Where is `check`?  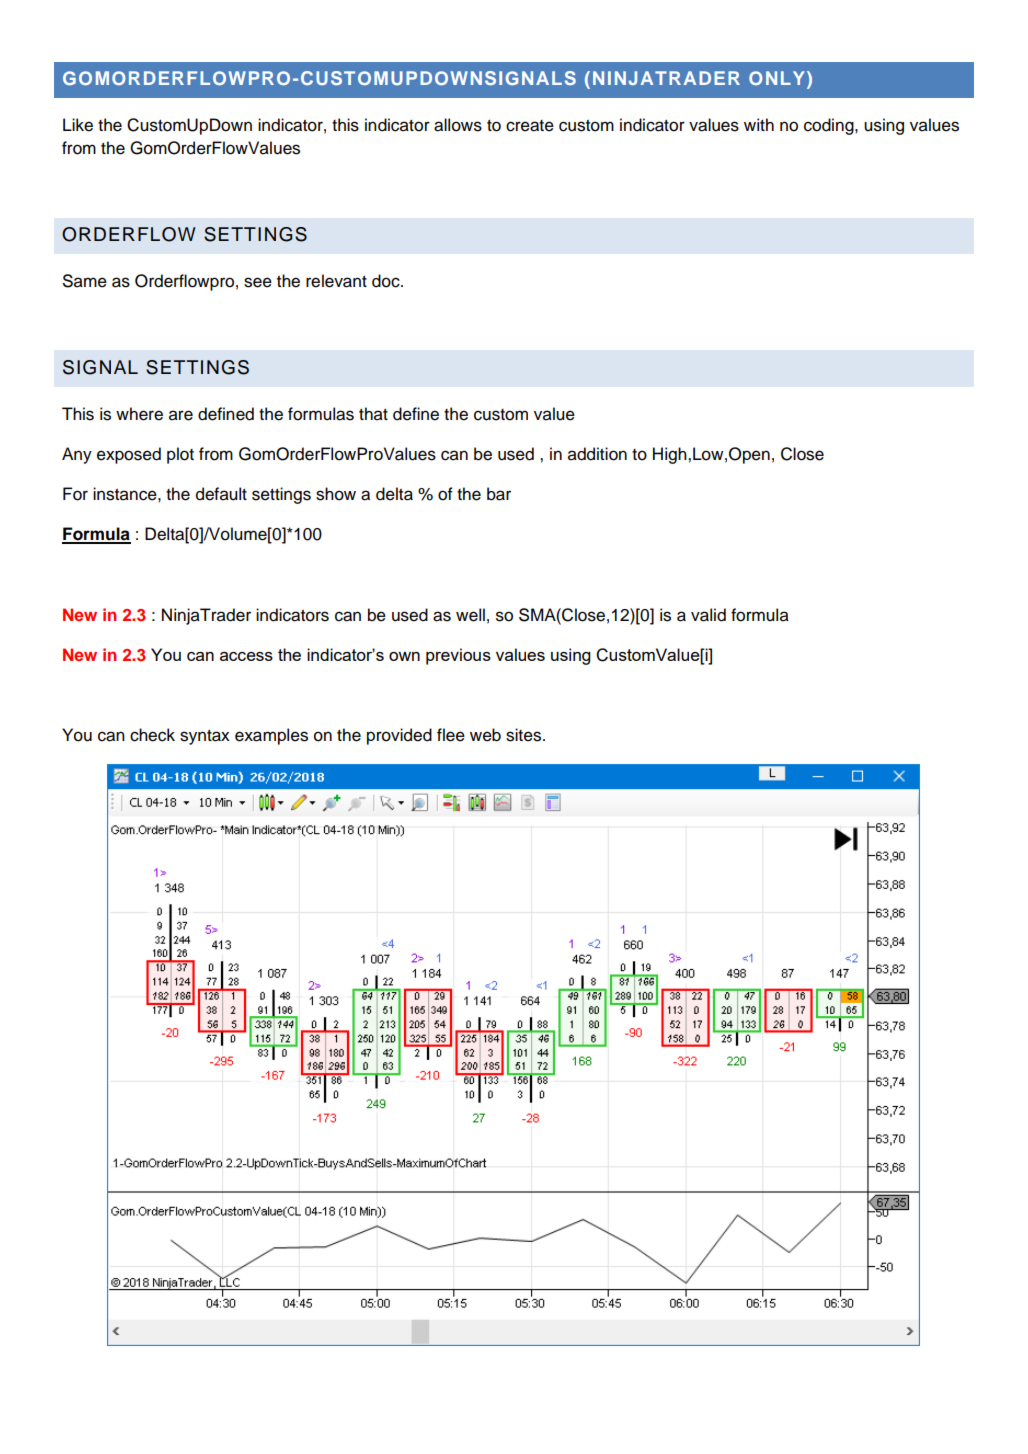 check is located at coordinates (152, 735).
